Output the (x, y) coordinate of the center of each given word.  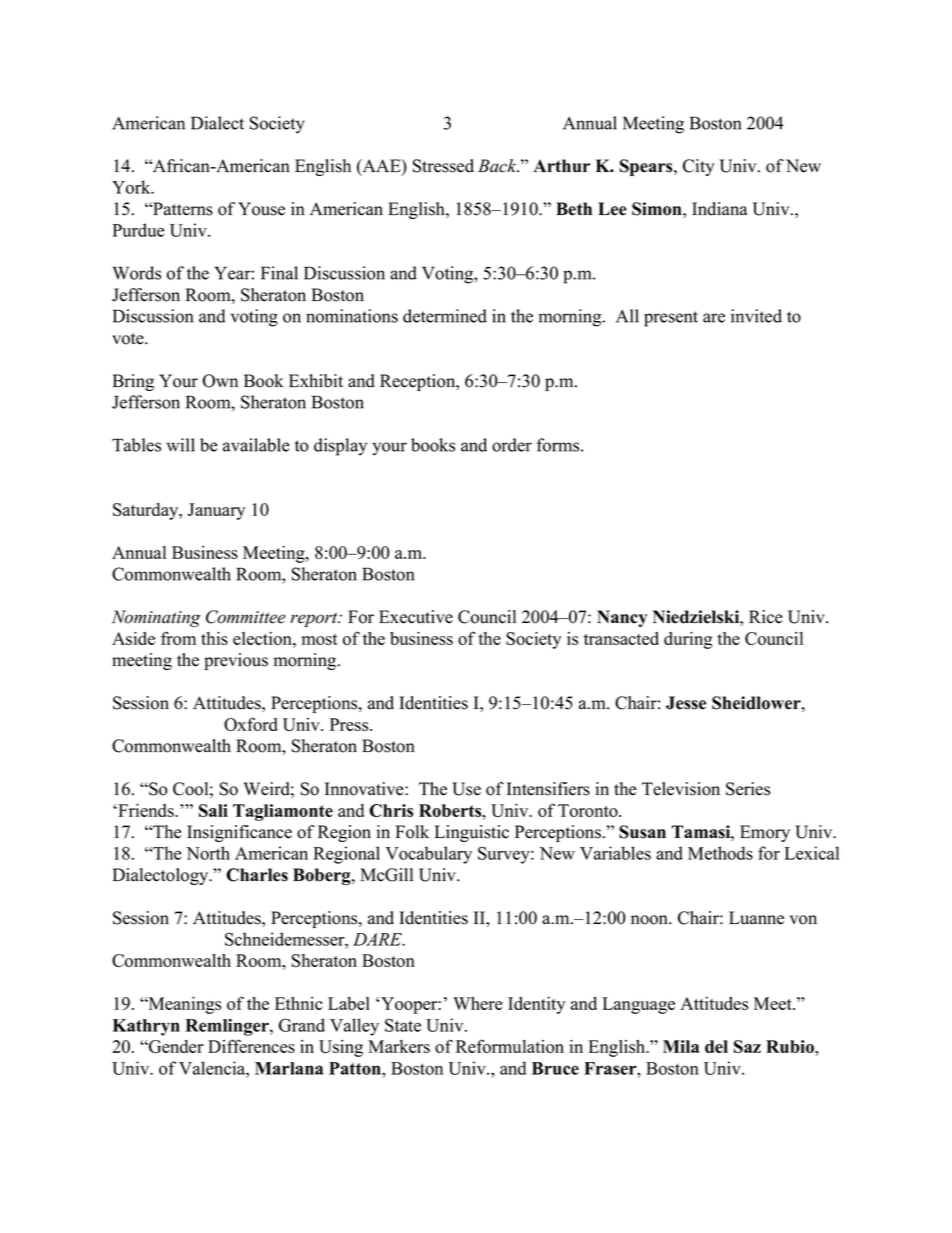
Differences (251, 1046)
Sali (213, 810)
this (214, 638)
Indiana (719, 209)
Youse (261, 209)
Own (220, 381)
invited (756, 316)
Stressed (443, 166)
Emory (765, 833)
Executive (416, 617)
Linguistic (472, 833)
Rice (766, 617)
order (512, 445)
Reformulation (510, 1046)
